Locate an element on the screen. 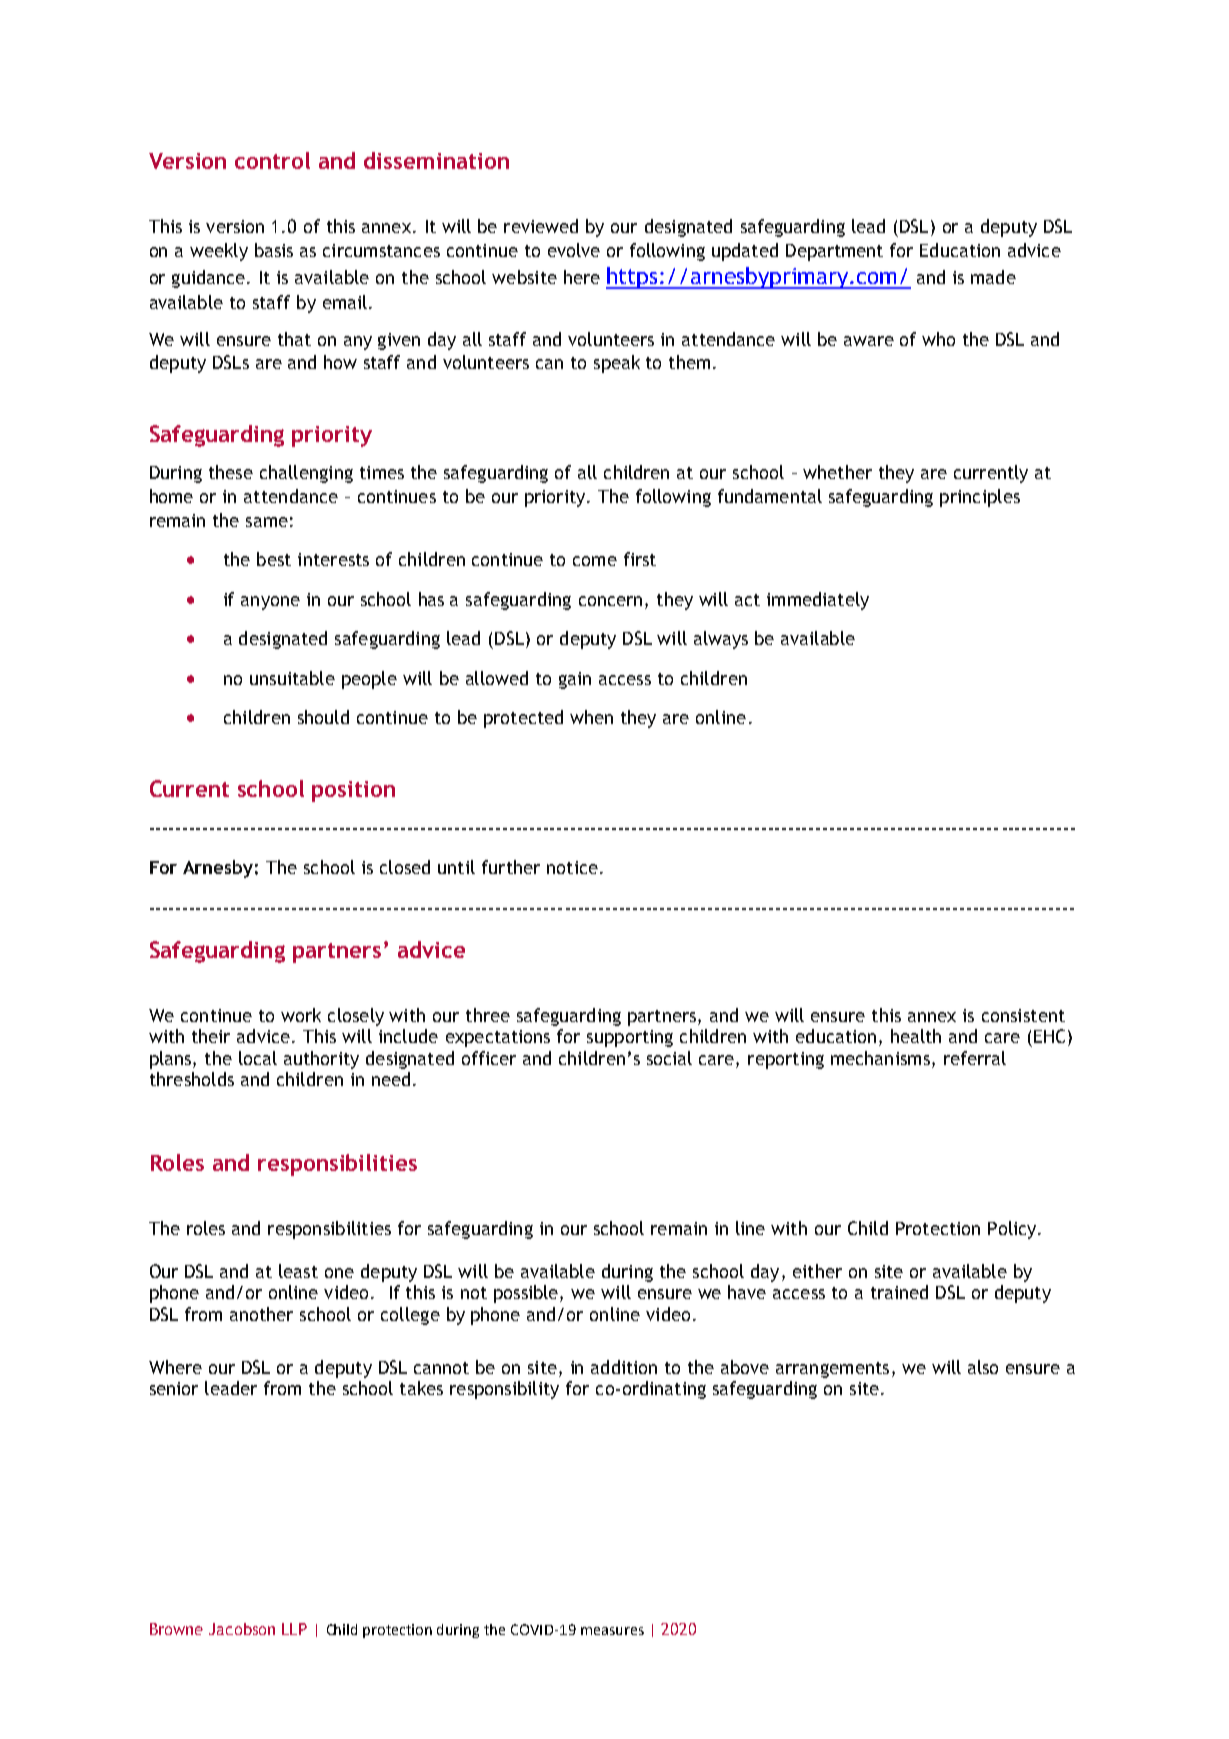  evolve is located at coordinates (574, 250).
